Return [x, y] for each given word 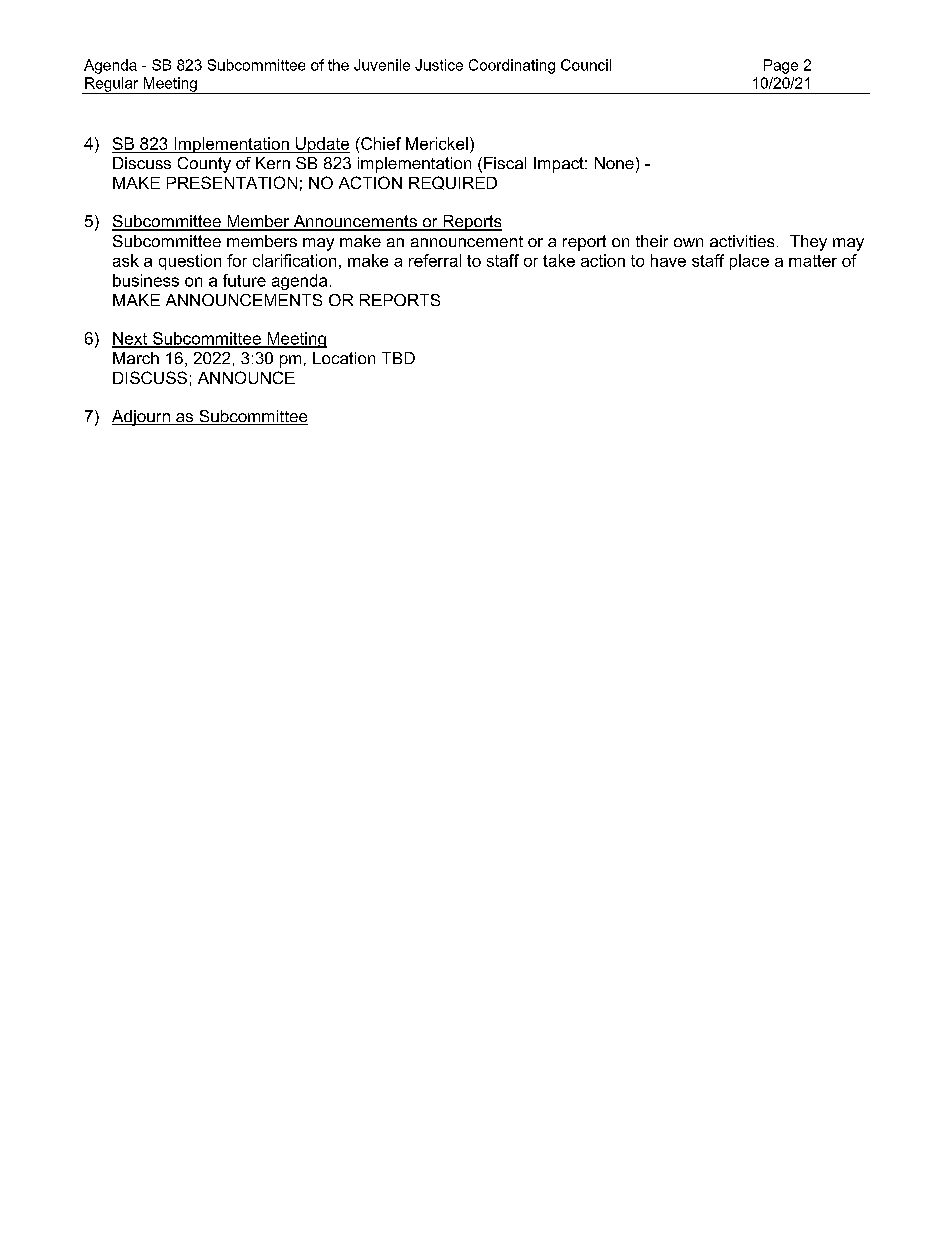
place [749, 262]
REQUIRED [453, 183]
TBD [398, 358]
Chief [380, 143]
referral [435, 260]
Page [781, 66]
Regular [112, 85]
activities [742, 241]
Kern [273, 163]
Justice [439, 65]
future [244, 280]
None [614, 163]
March [136, 358]
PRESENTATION [232, 182]
